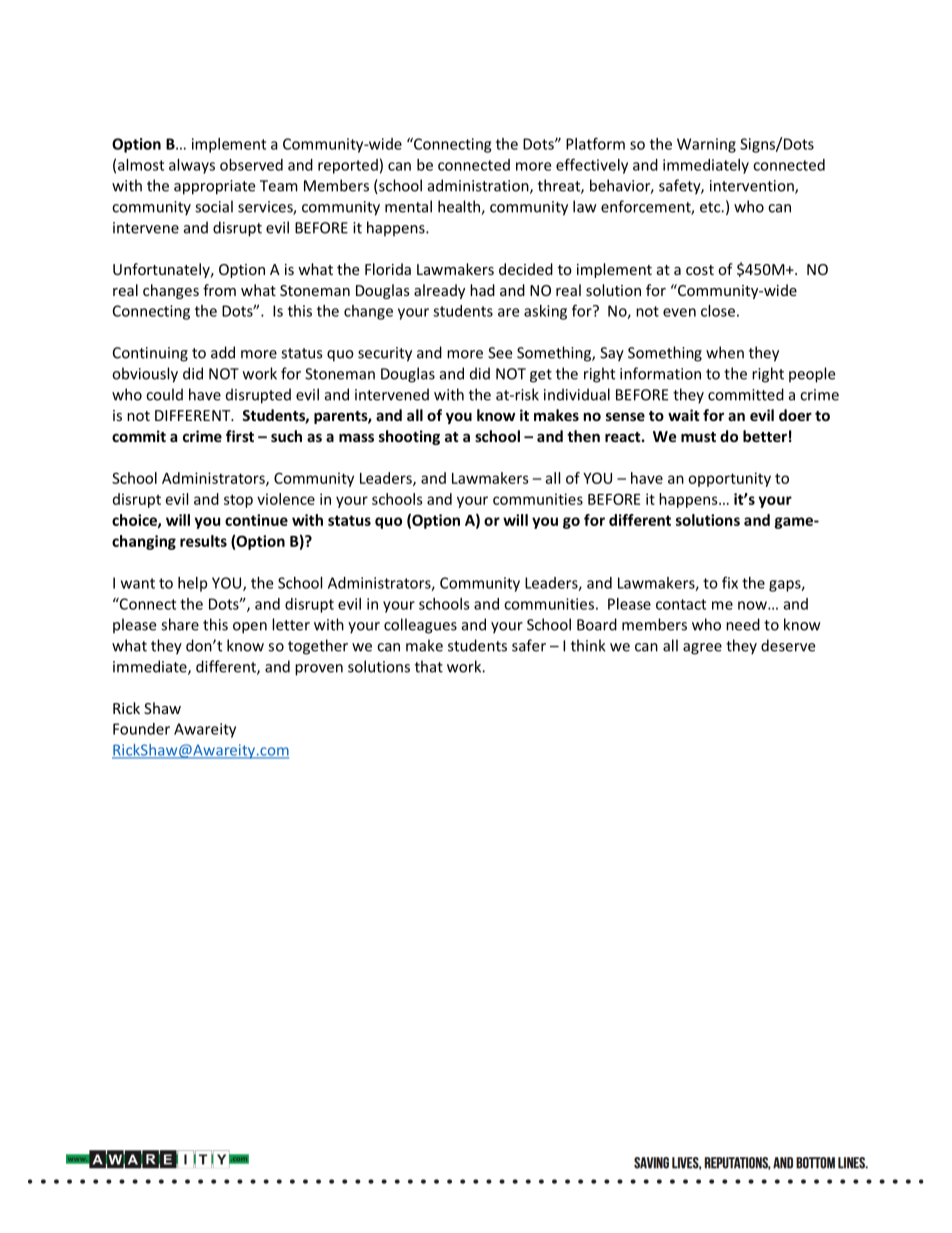 The image size is (952, 1233). I want to click on always, so click(192, 166).
